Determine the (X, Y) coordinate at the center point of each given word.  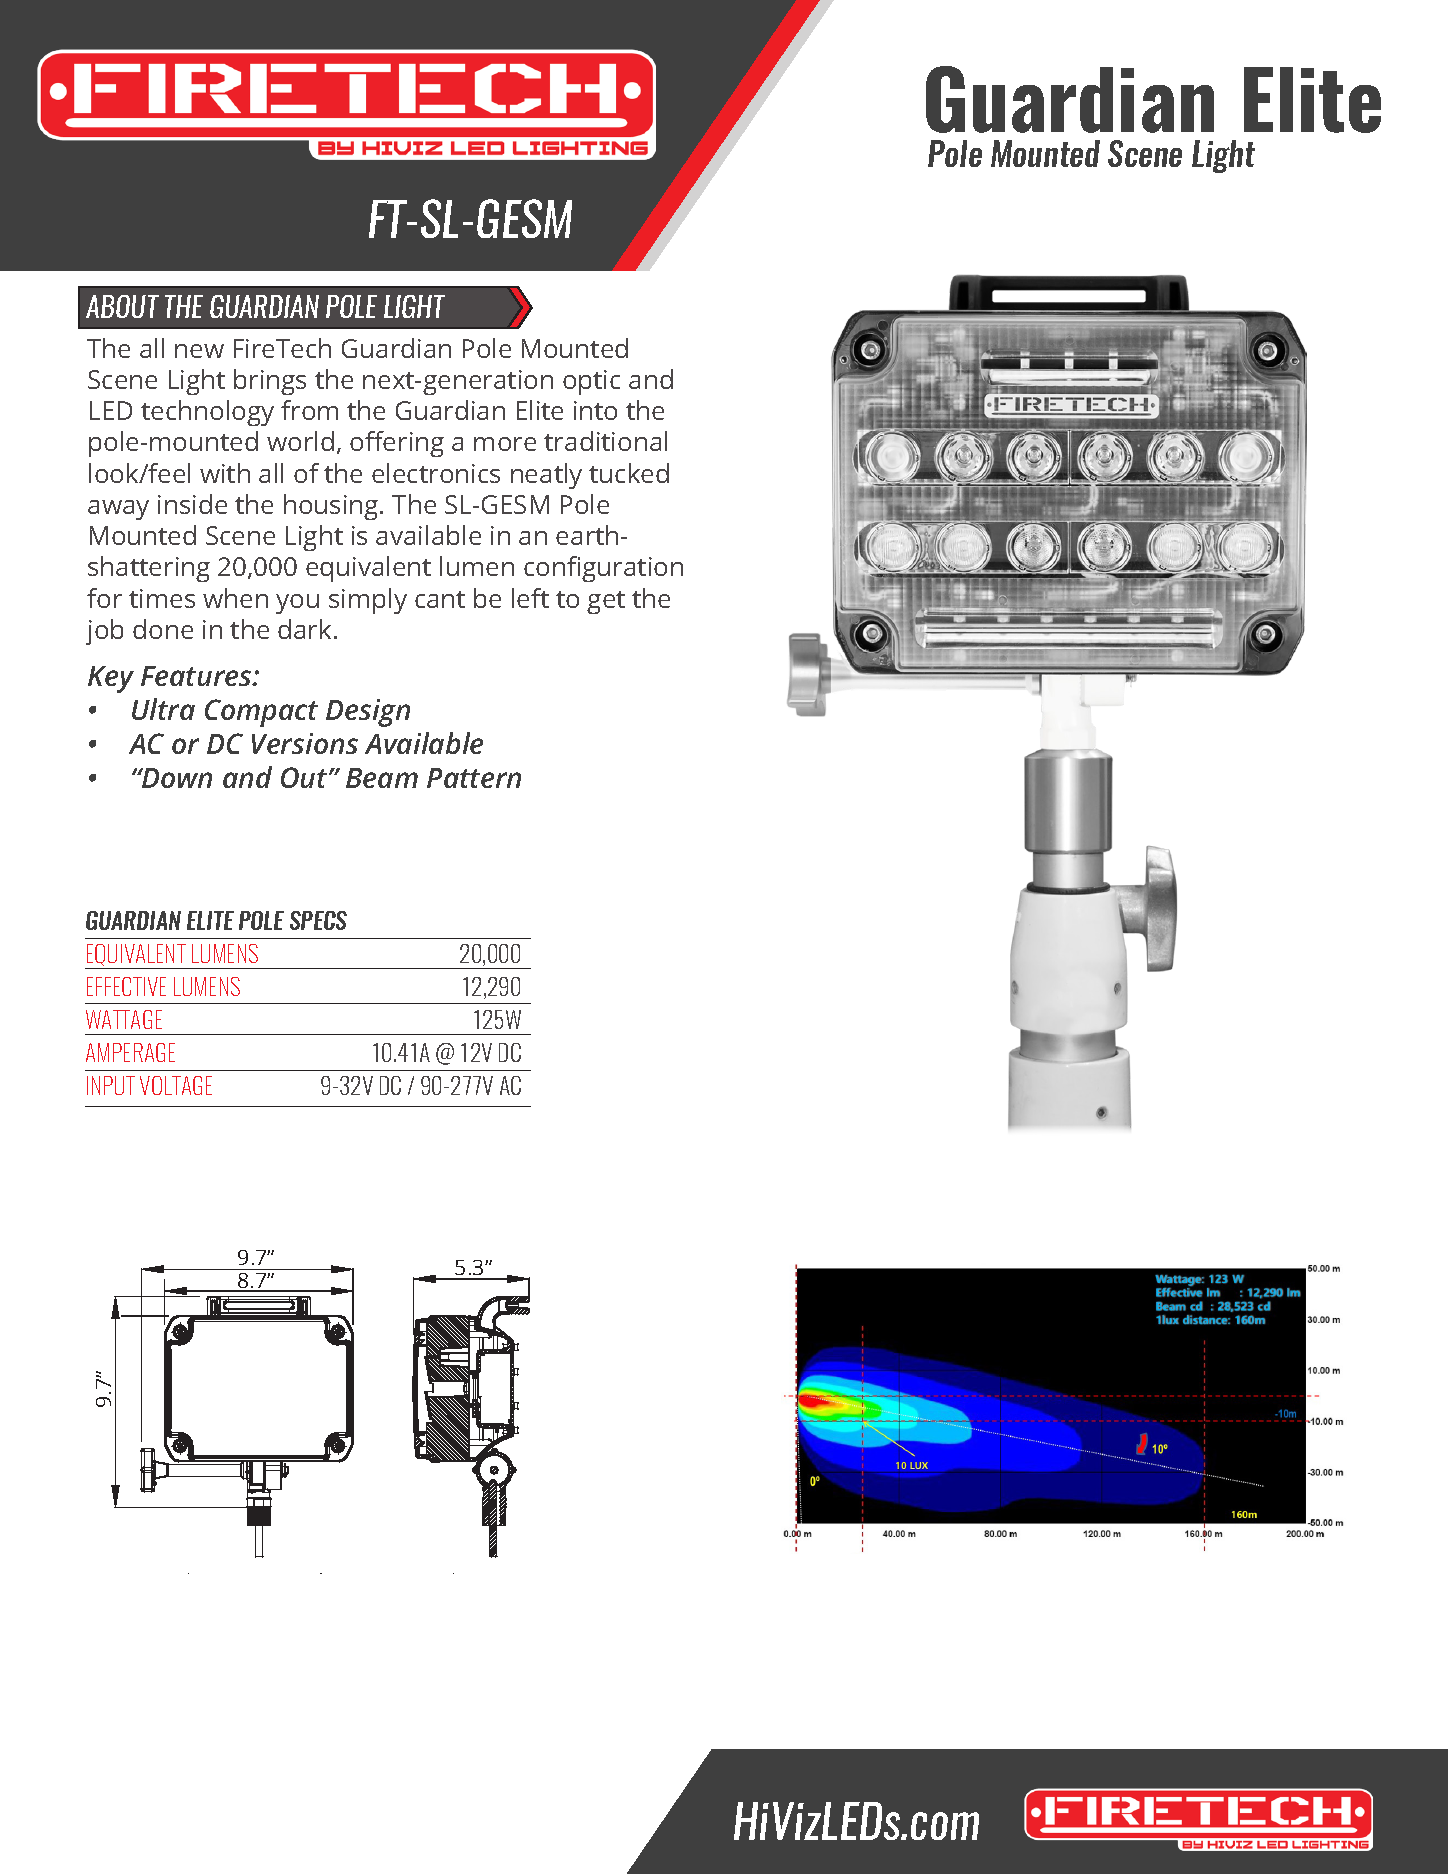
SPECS (318, 920)
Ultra (163, 709)
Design (368, 713)
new (199, 351)
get (606, 602)
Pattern (474, 778)
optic (591, 382)
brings (270, 382)
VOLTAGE (176, 1085)
